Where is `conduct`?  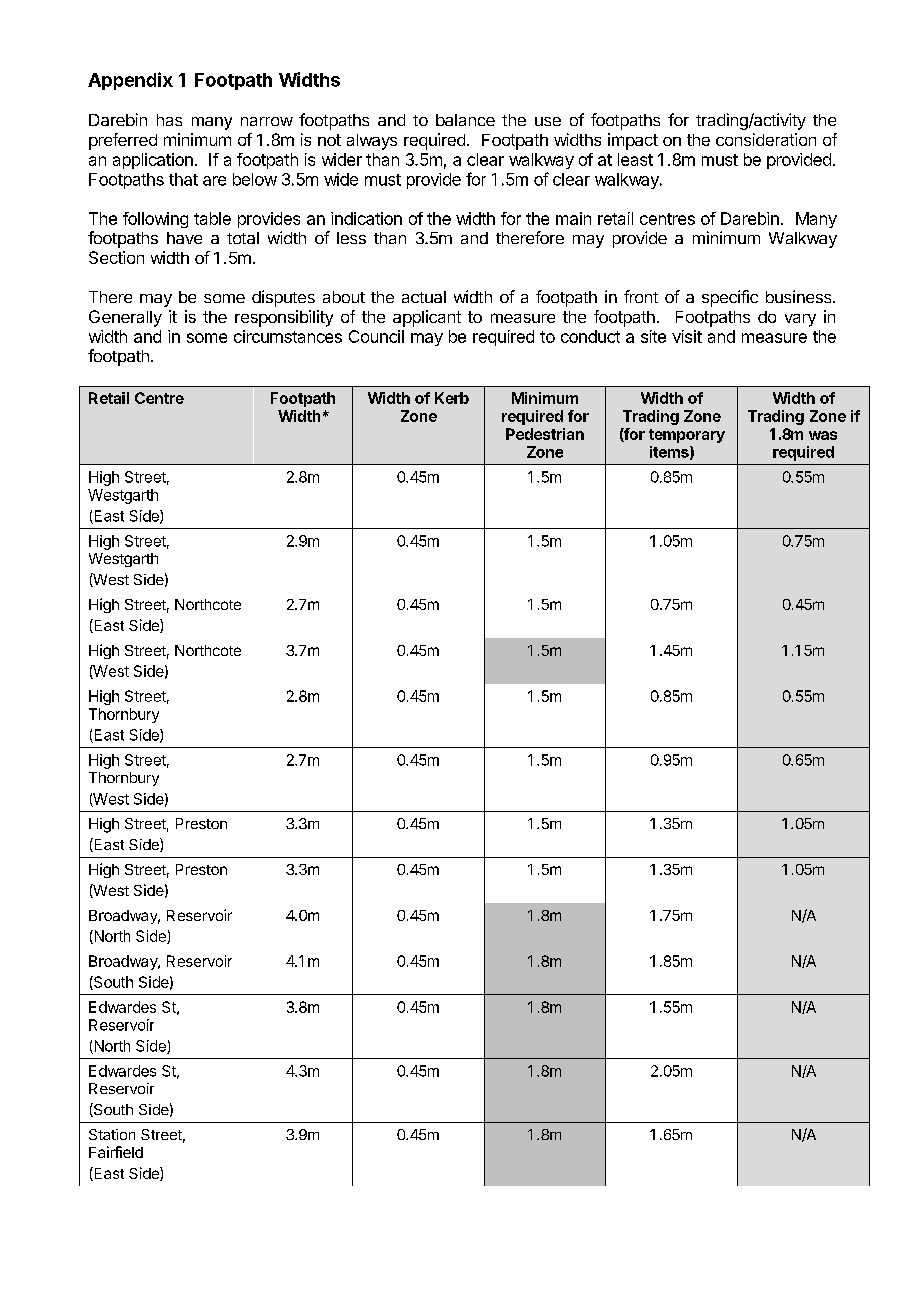 conduct is located at coordinates (590, 336).
